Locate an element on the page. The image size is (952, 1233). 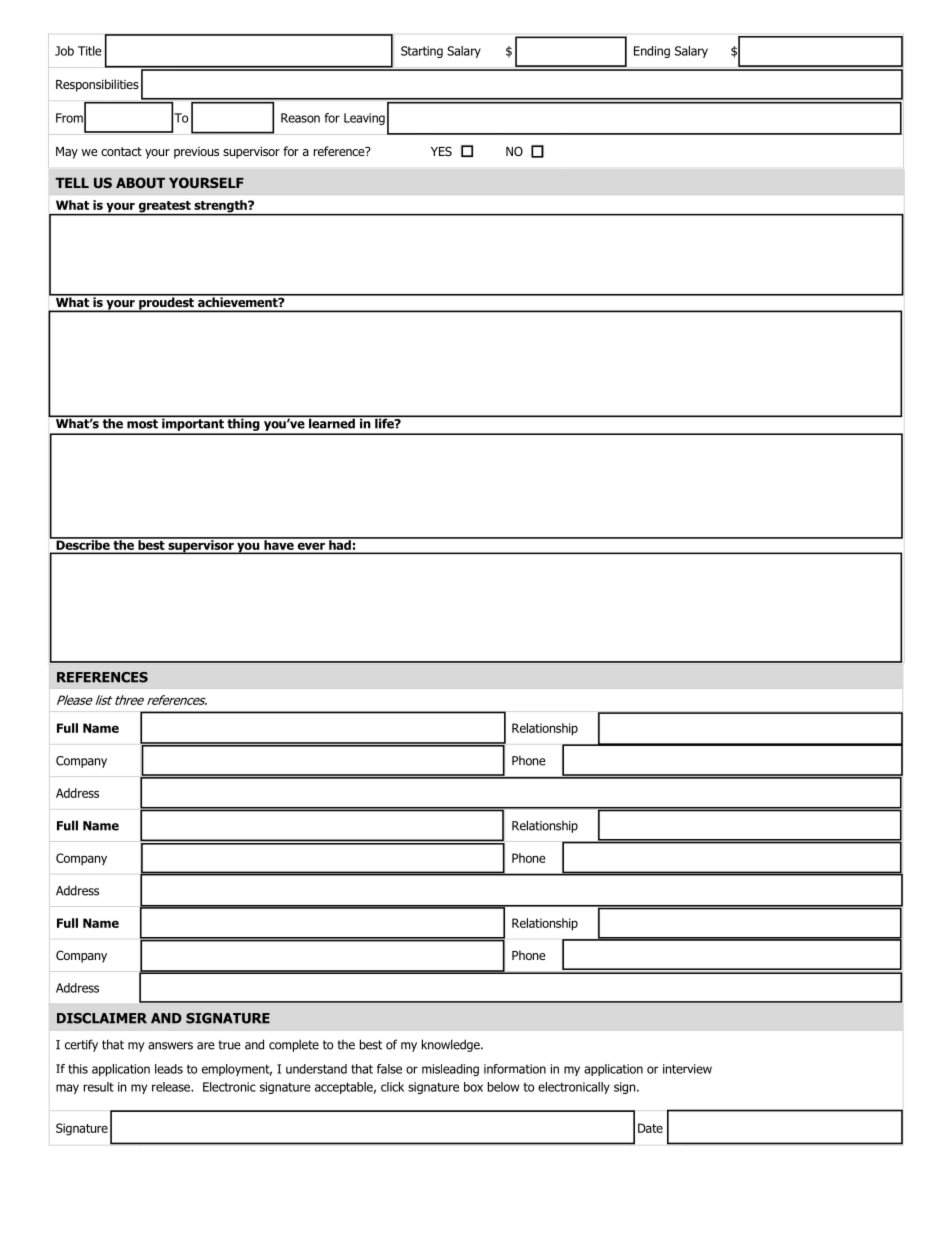
Date is located at coordinates (650, 1128).
